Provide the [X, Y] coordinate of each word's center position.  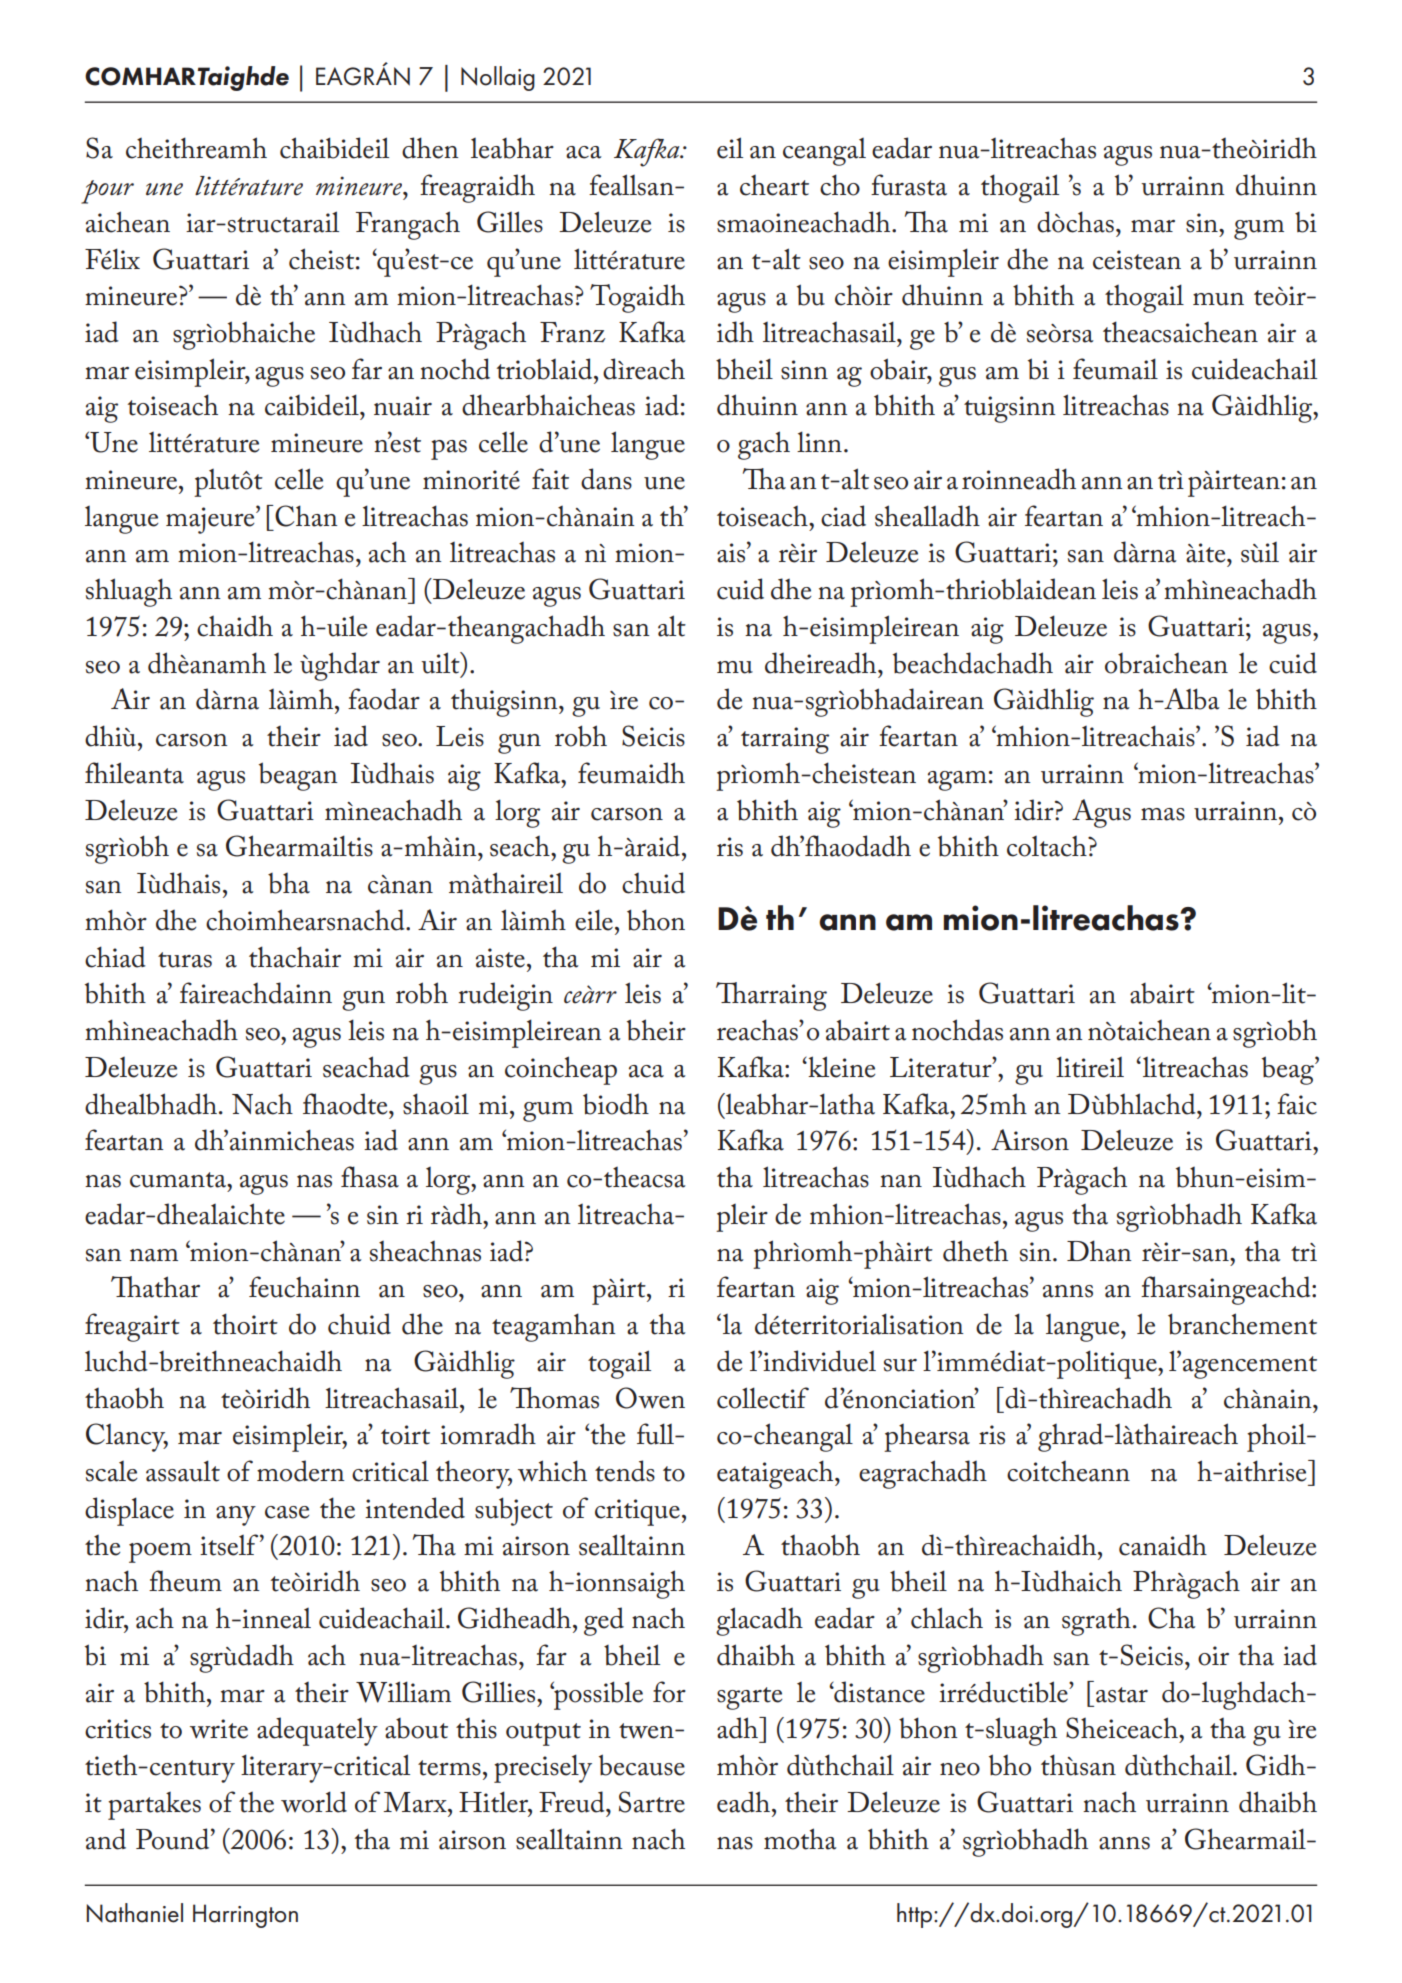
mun [1218, 299]
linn [819, 441]
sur [900, 1365]
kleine [841, 1067]
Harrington [245, 1916]
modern [301, 1471]
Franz [572, 332]
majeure [211, 520]
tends [625, 1471]
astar [1122, 1695]
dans [606, 479]
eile [594, 920]
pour [107, 192]
